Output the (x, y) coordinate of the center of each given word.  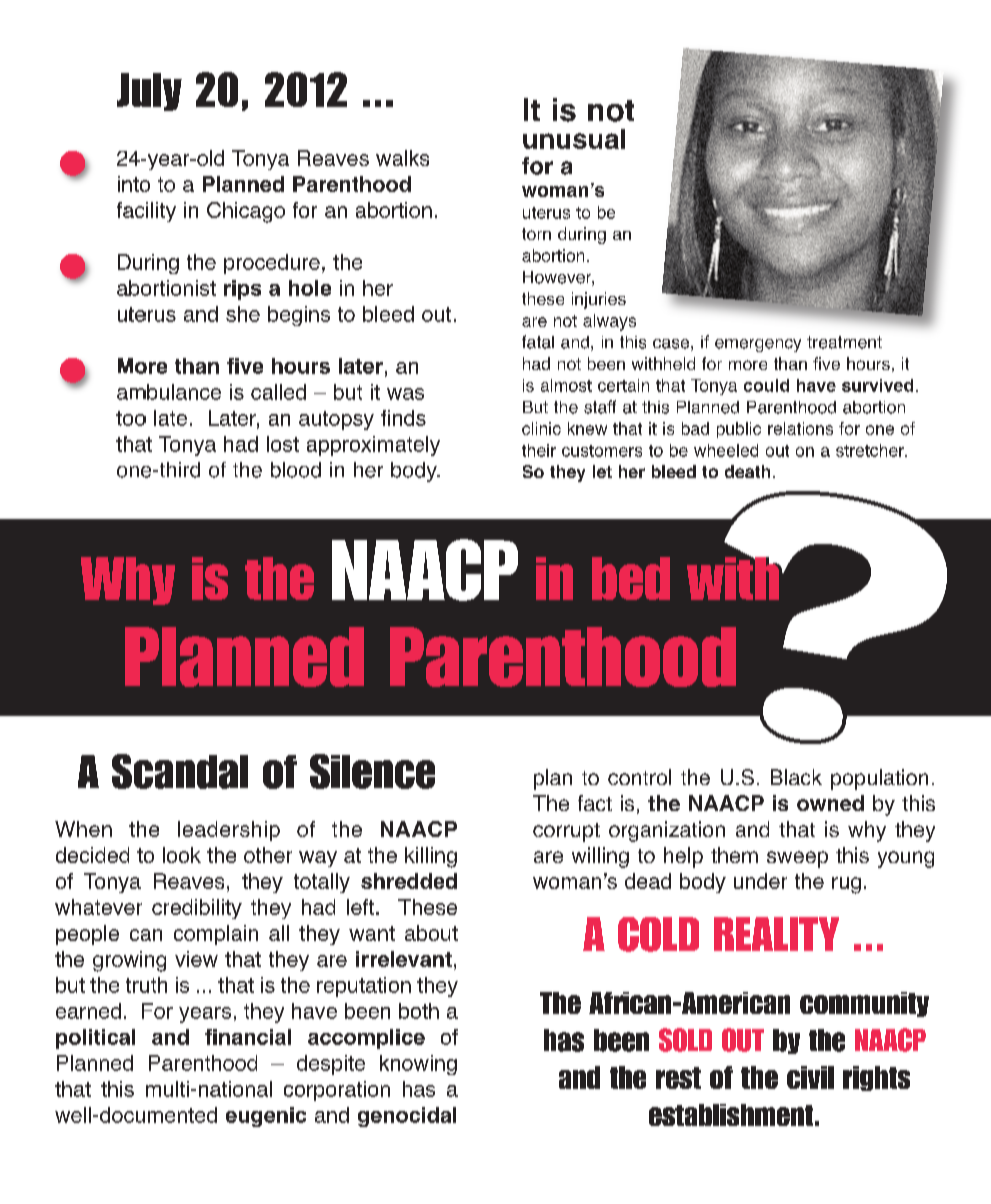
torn (536, 234)
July (149, 92)
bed (631, 578)
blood (296, 470)
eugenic (266, 1117)
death (747, 471)
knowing (418, 1065)
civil (810, 1077)
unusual (574, 139)
